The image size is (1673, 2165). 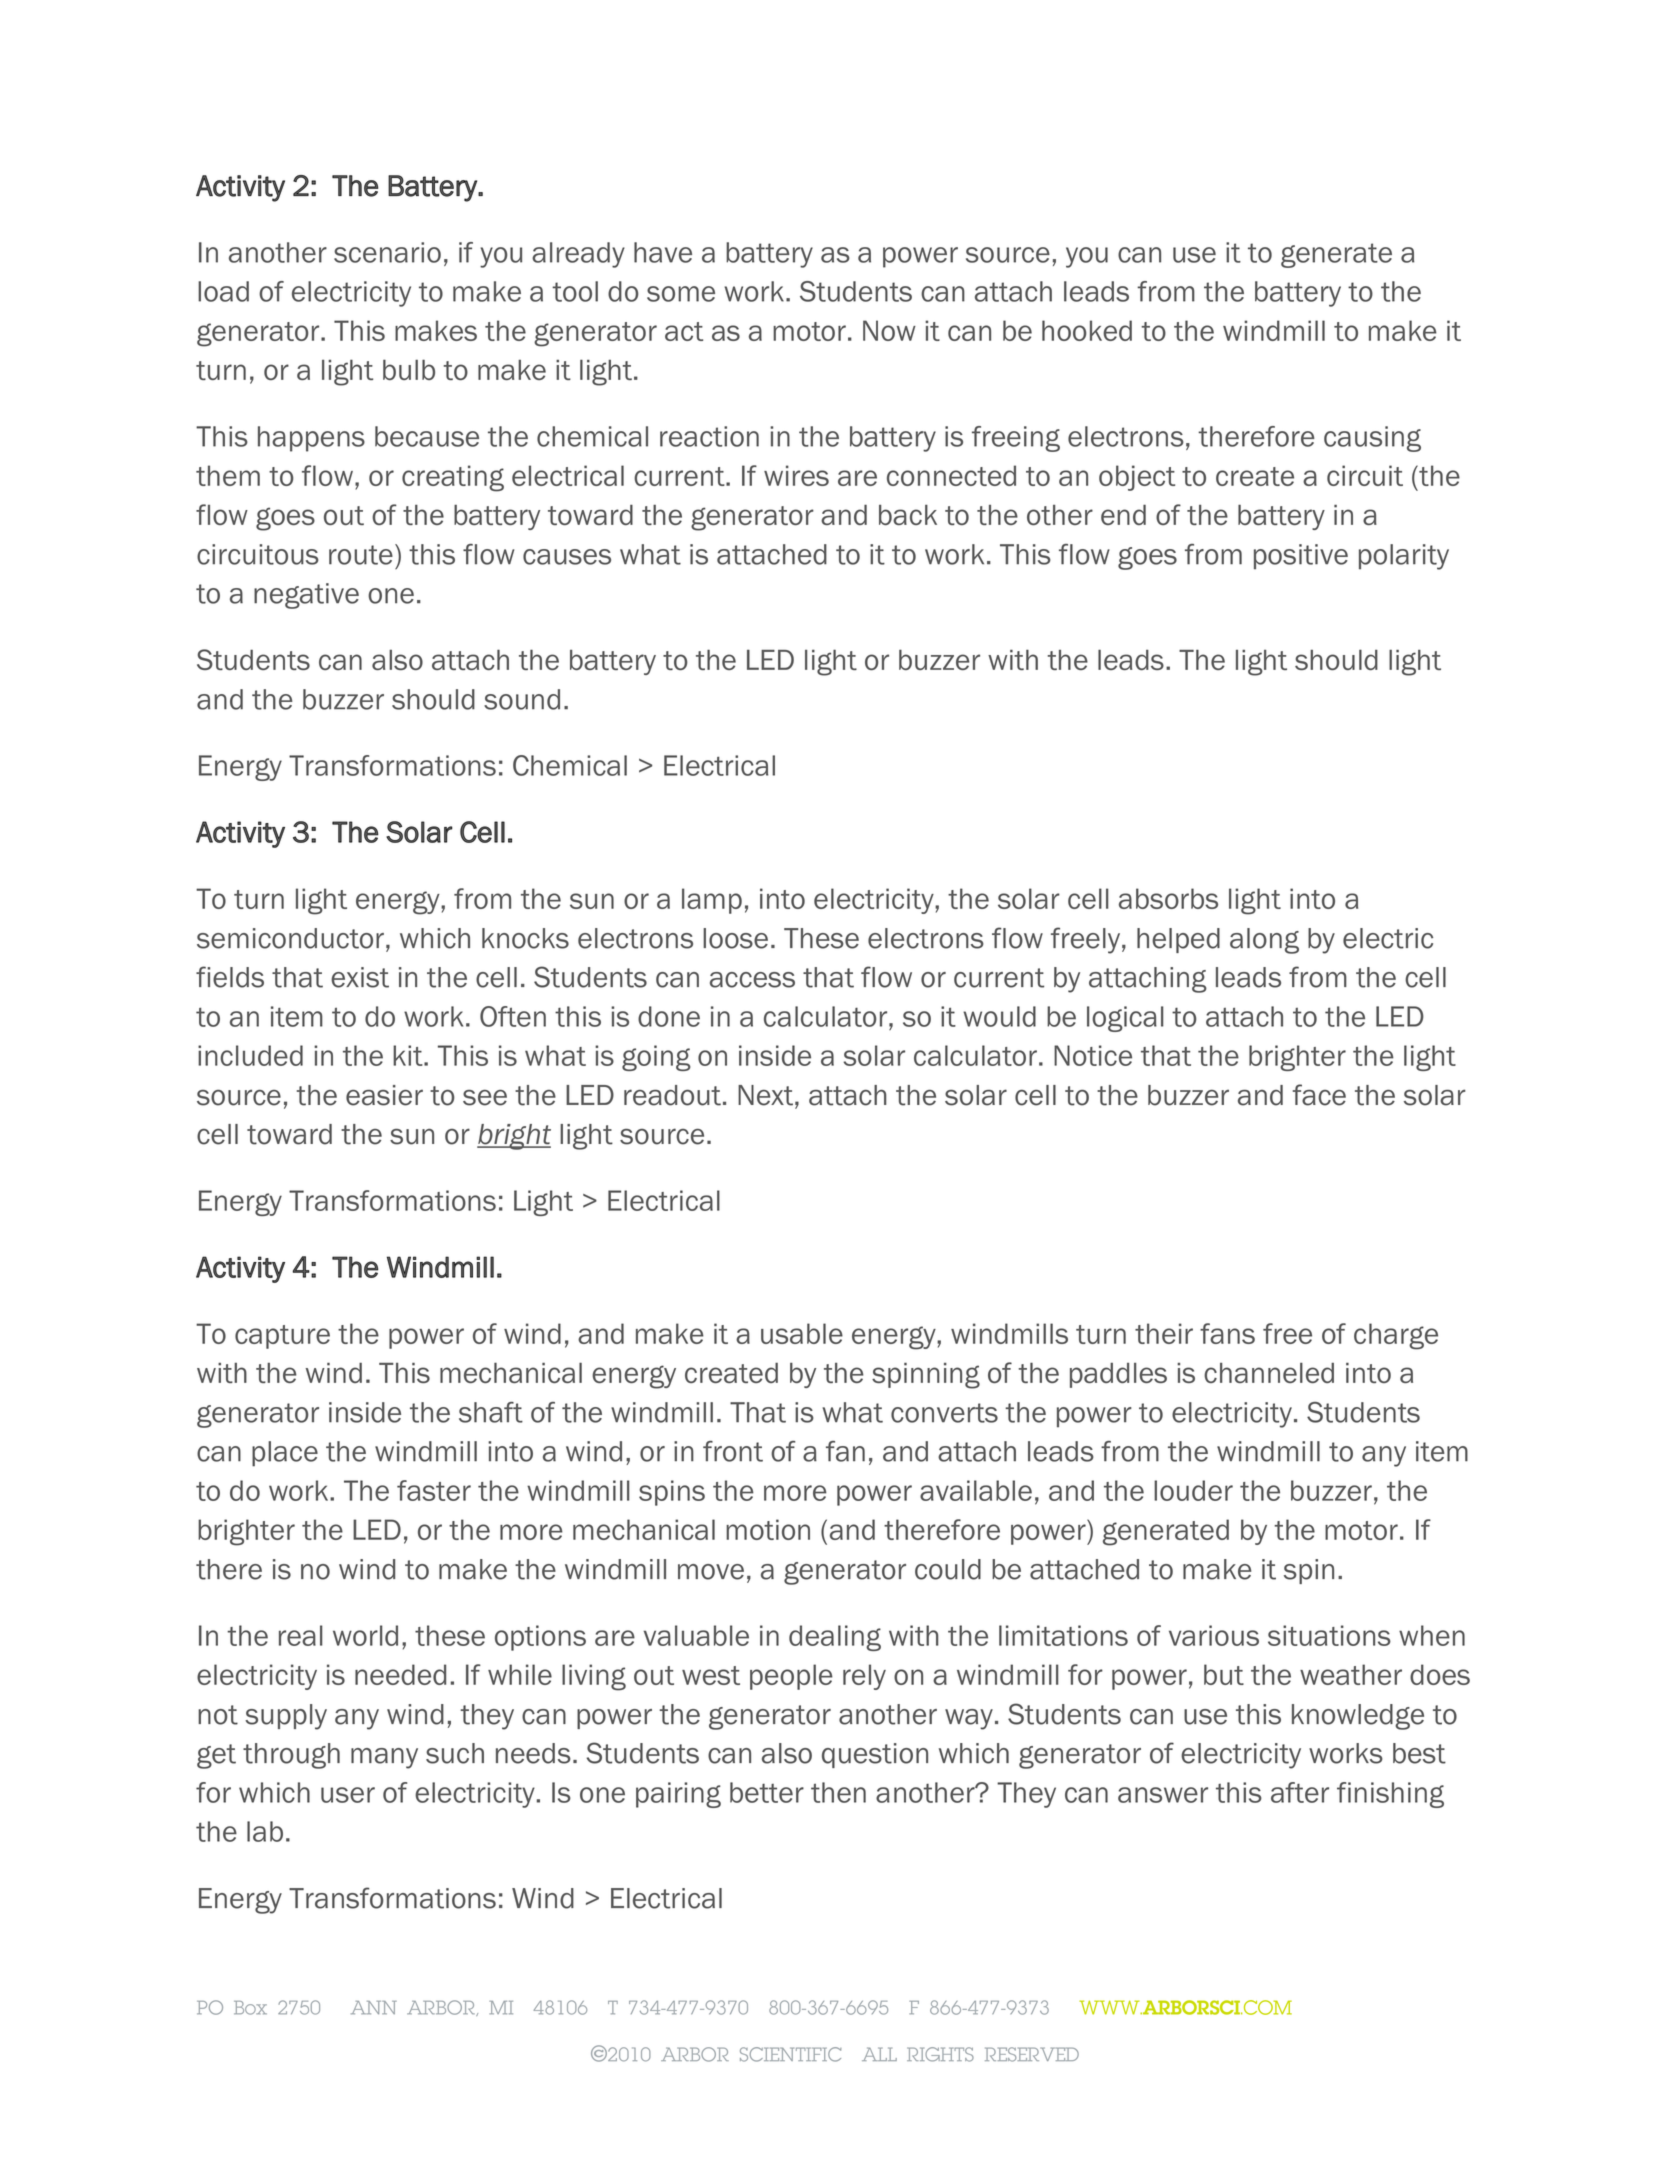 I want to click on situations, so click(x=1329, y=1635).
